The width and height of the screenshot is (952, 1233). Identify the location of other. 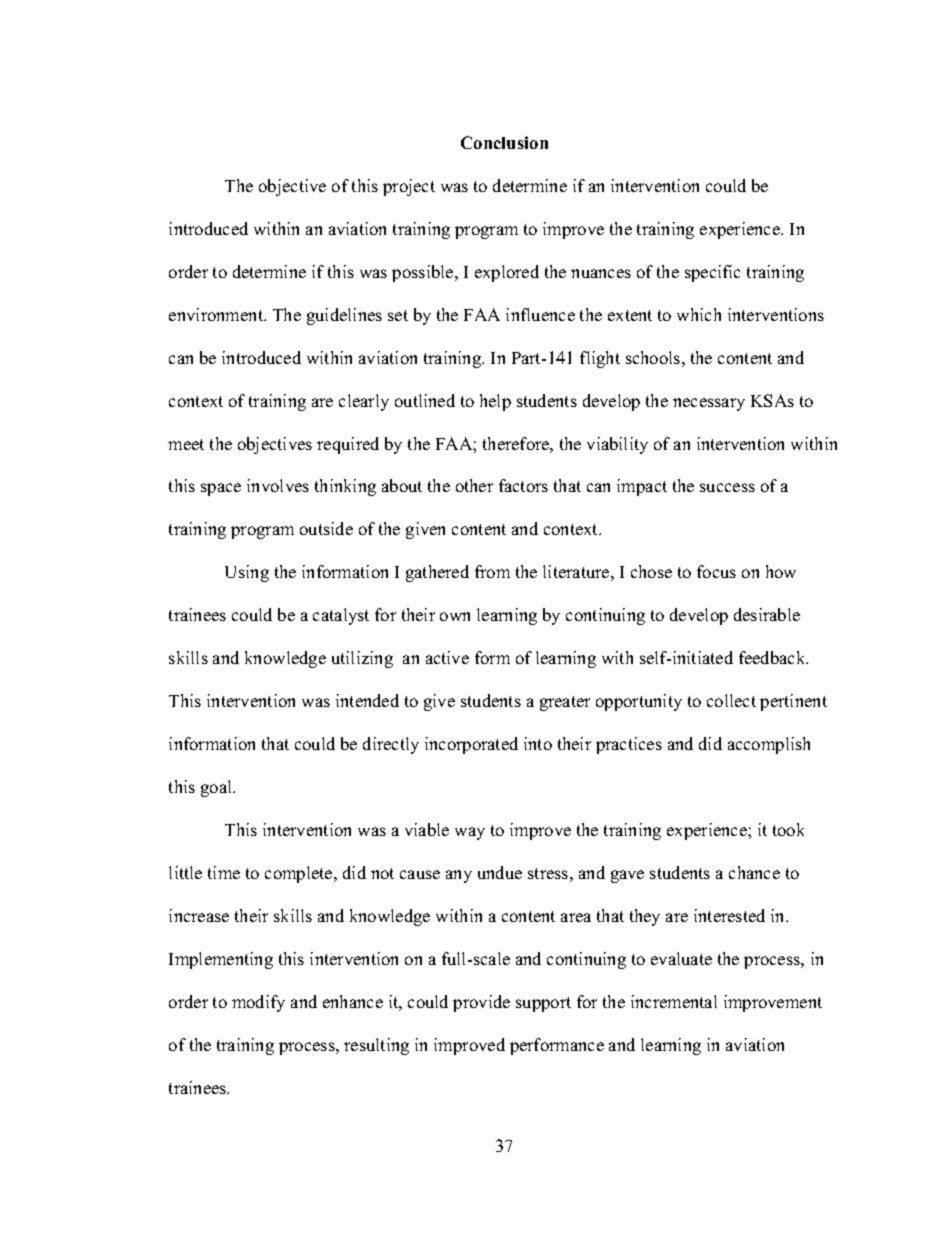
(474, 485).
